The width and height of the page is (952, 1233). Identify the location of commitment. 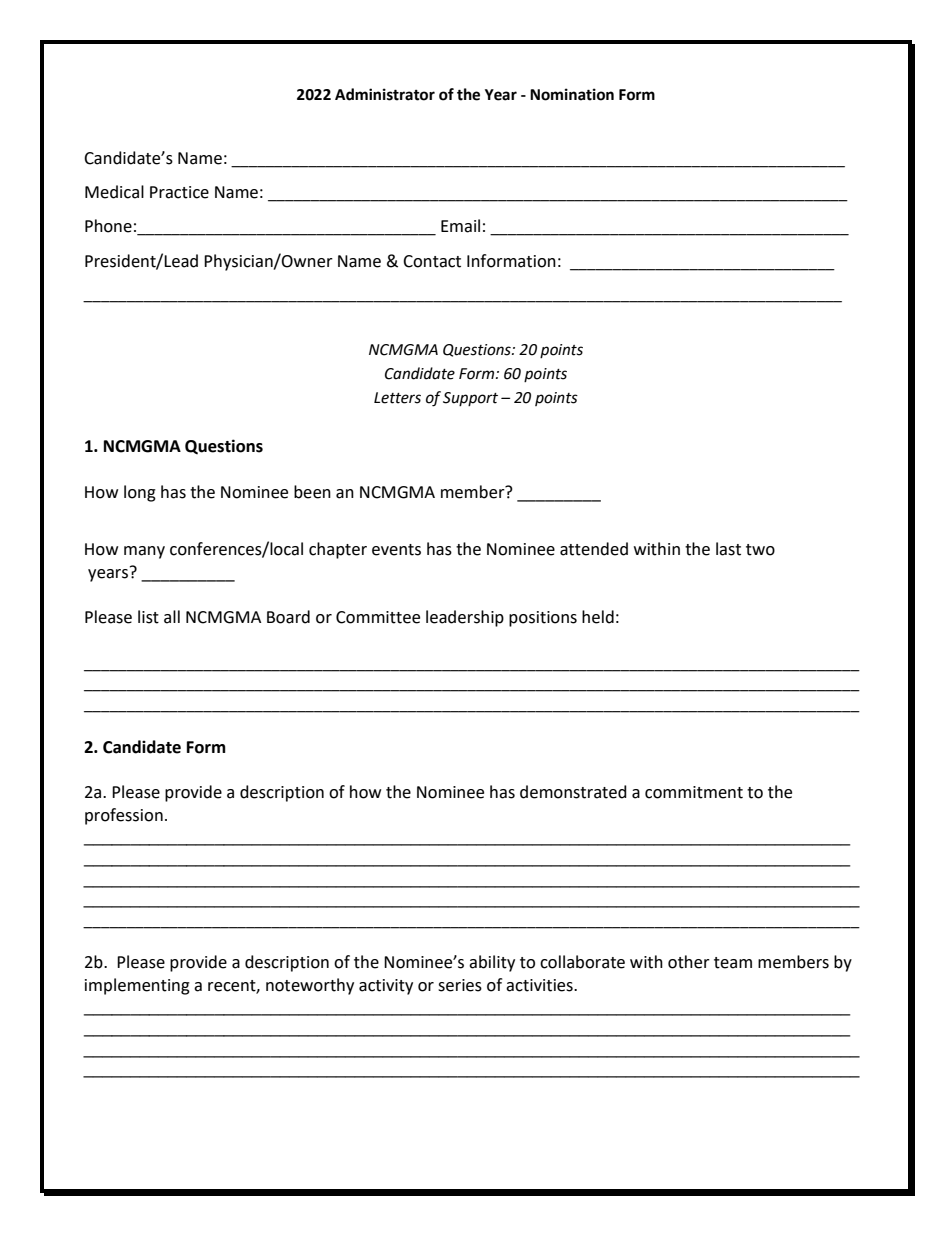
(694, 792).
